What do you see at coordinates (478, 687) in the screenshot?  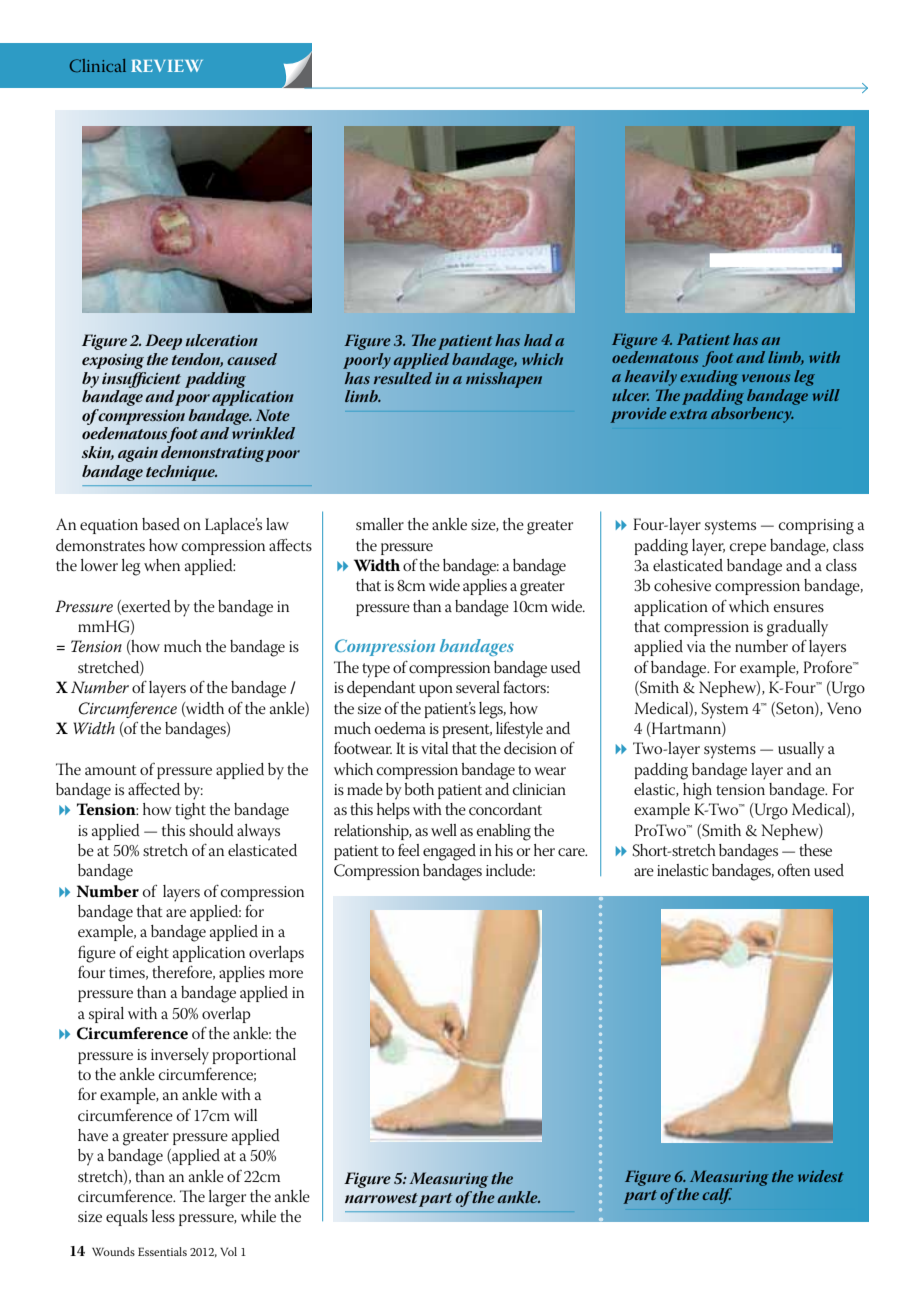 I see `several` at bounding box center [478, 687].
